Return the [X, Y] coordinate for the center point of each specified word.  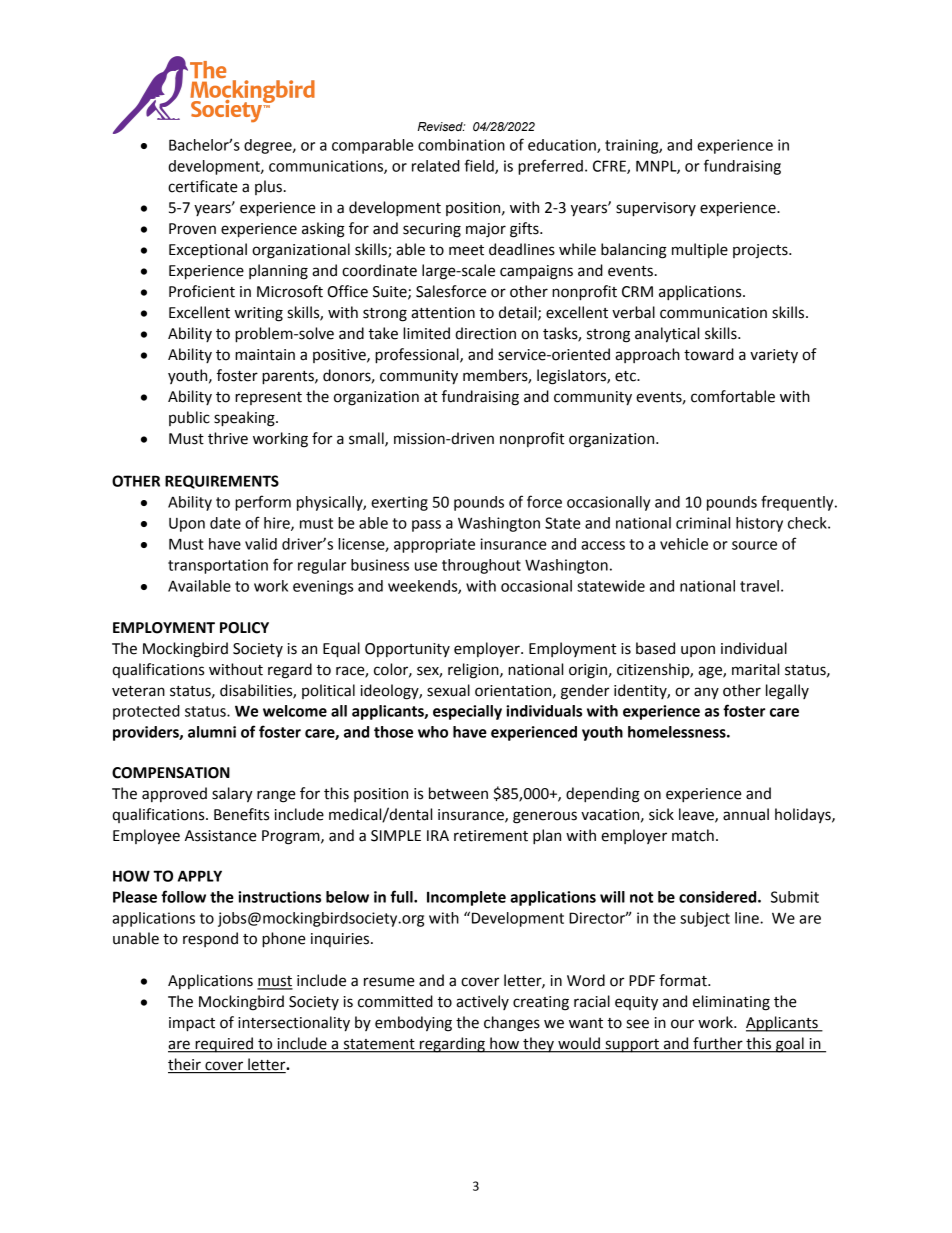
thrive [228, 438]
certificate [203, 186]
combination [461, 145]
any [706, 693]
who [433, 732]
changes [512, 1024]
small [367, 439]
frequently [798, 503]
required [224, 1045]
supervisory [656, 209]
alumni [212, 732]
